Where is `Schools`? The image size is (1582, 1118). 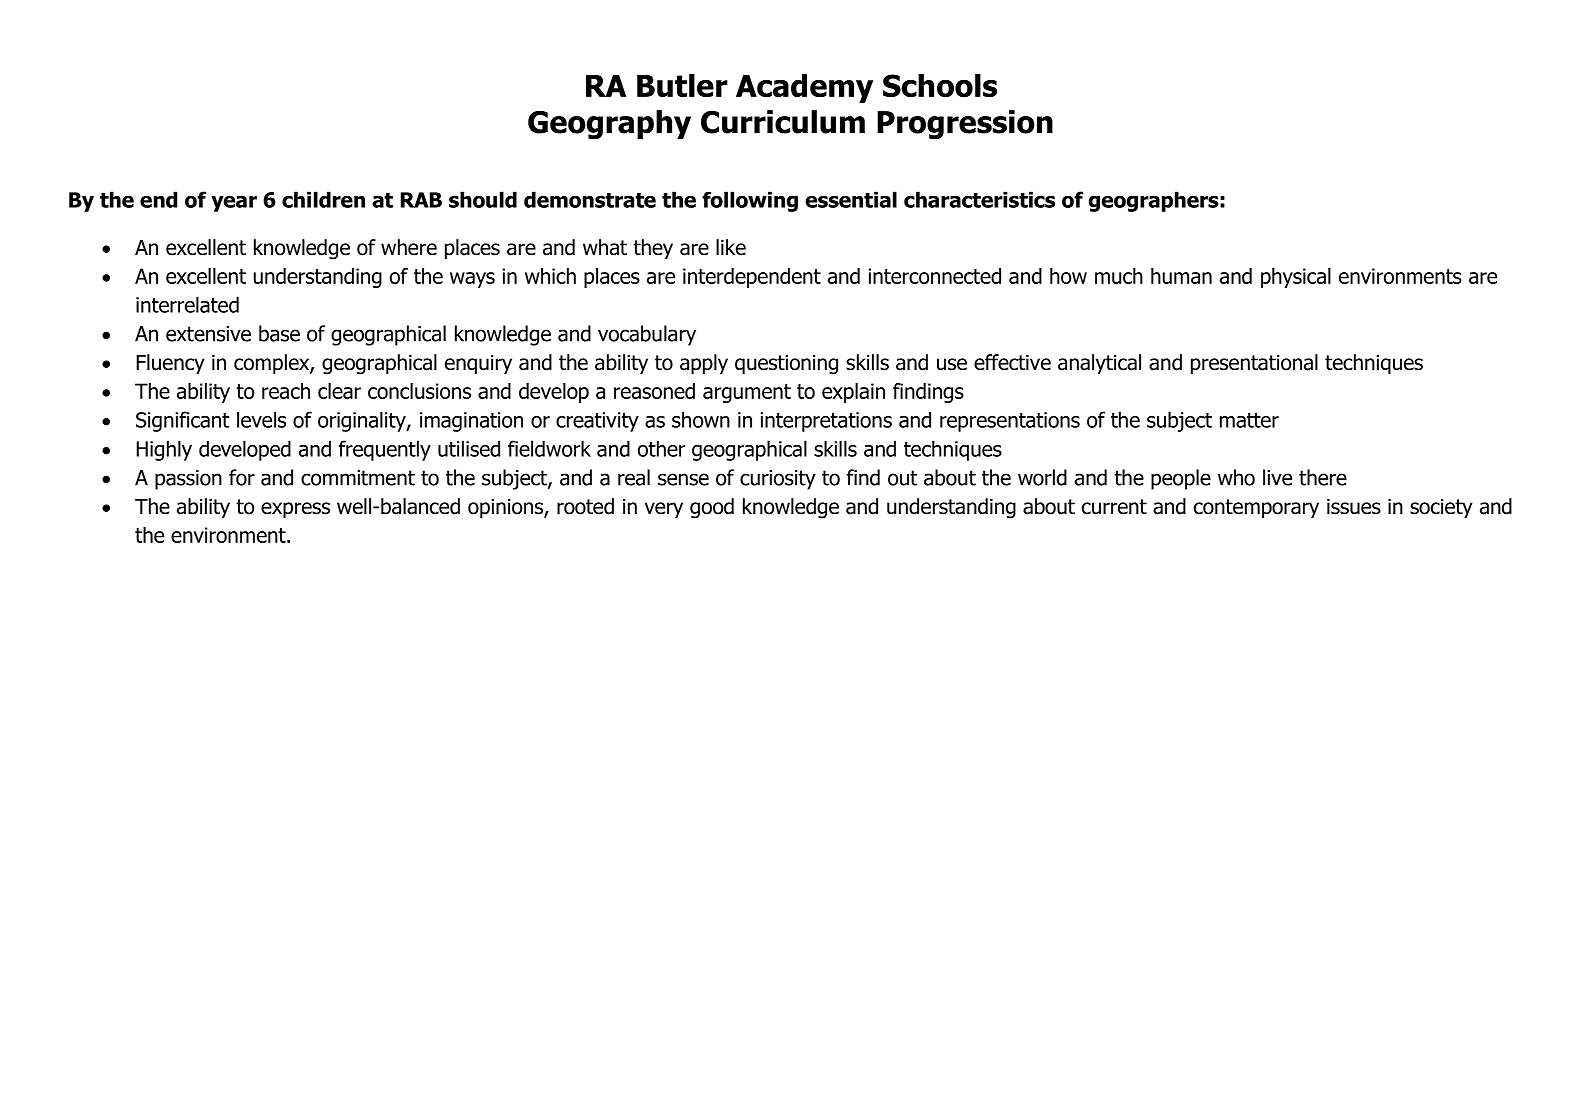 Schools is located at coordinates (940, 86).
